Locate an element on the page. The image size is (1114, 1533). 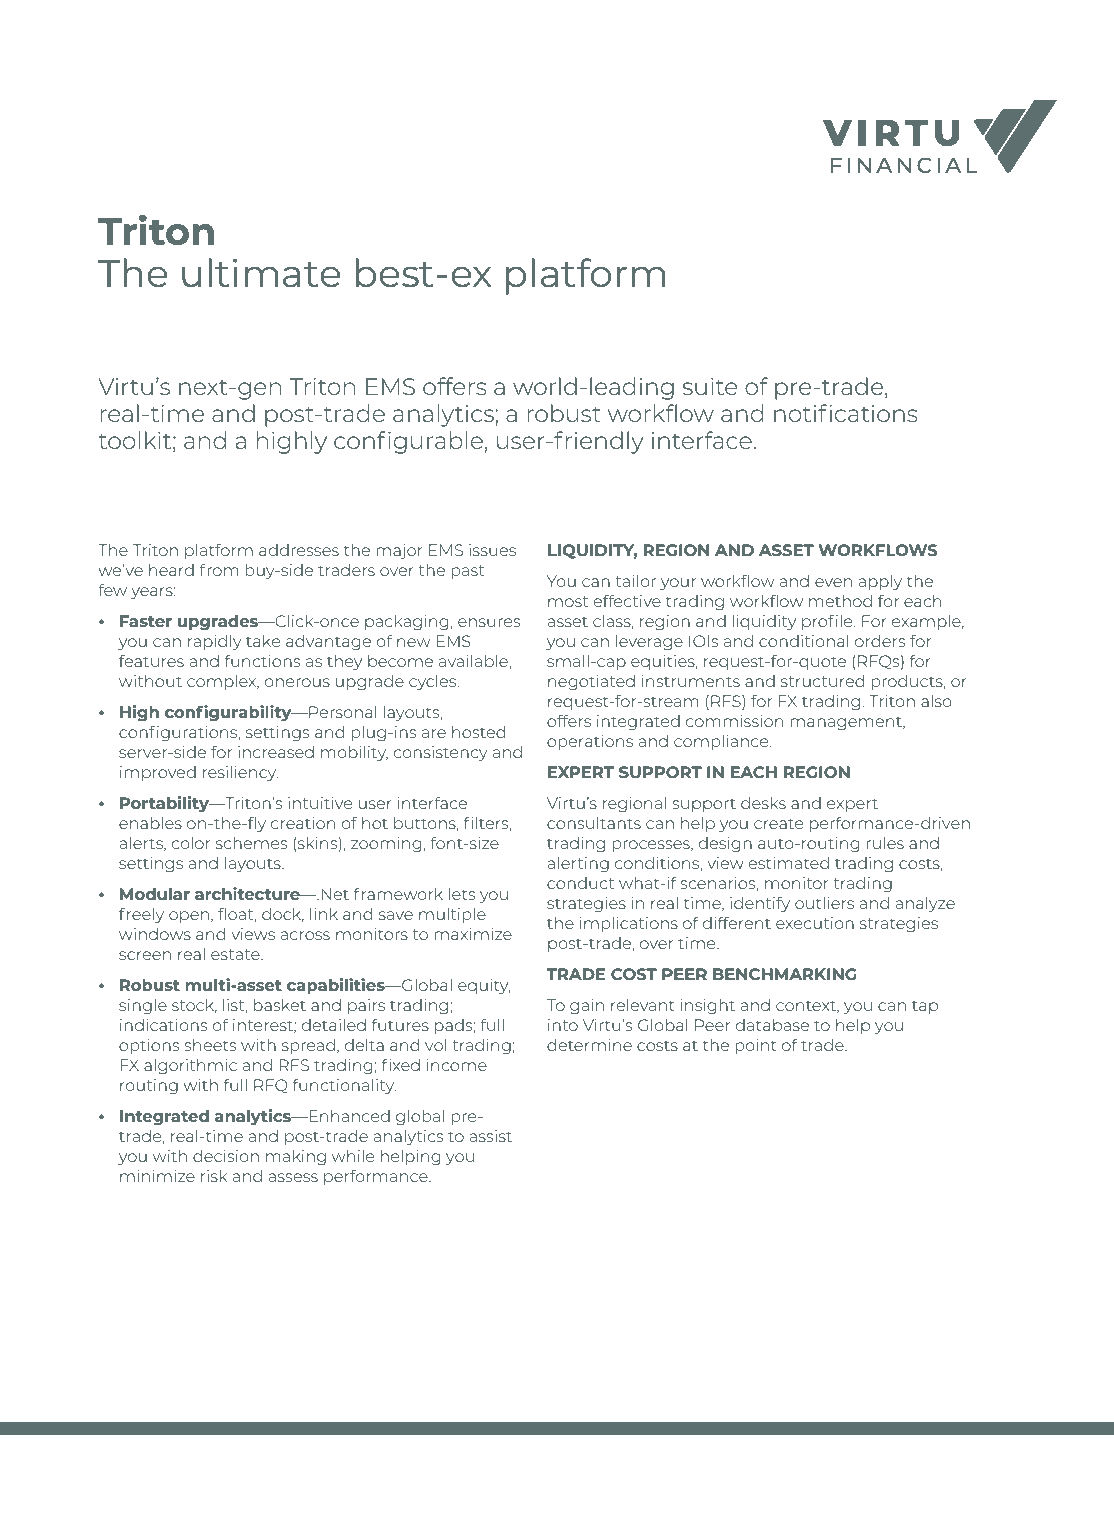
assist is located at coordinates (490, 1136).
